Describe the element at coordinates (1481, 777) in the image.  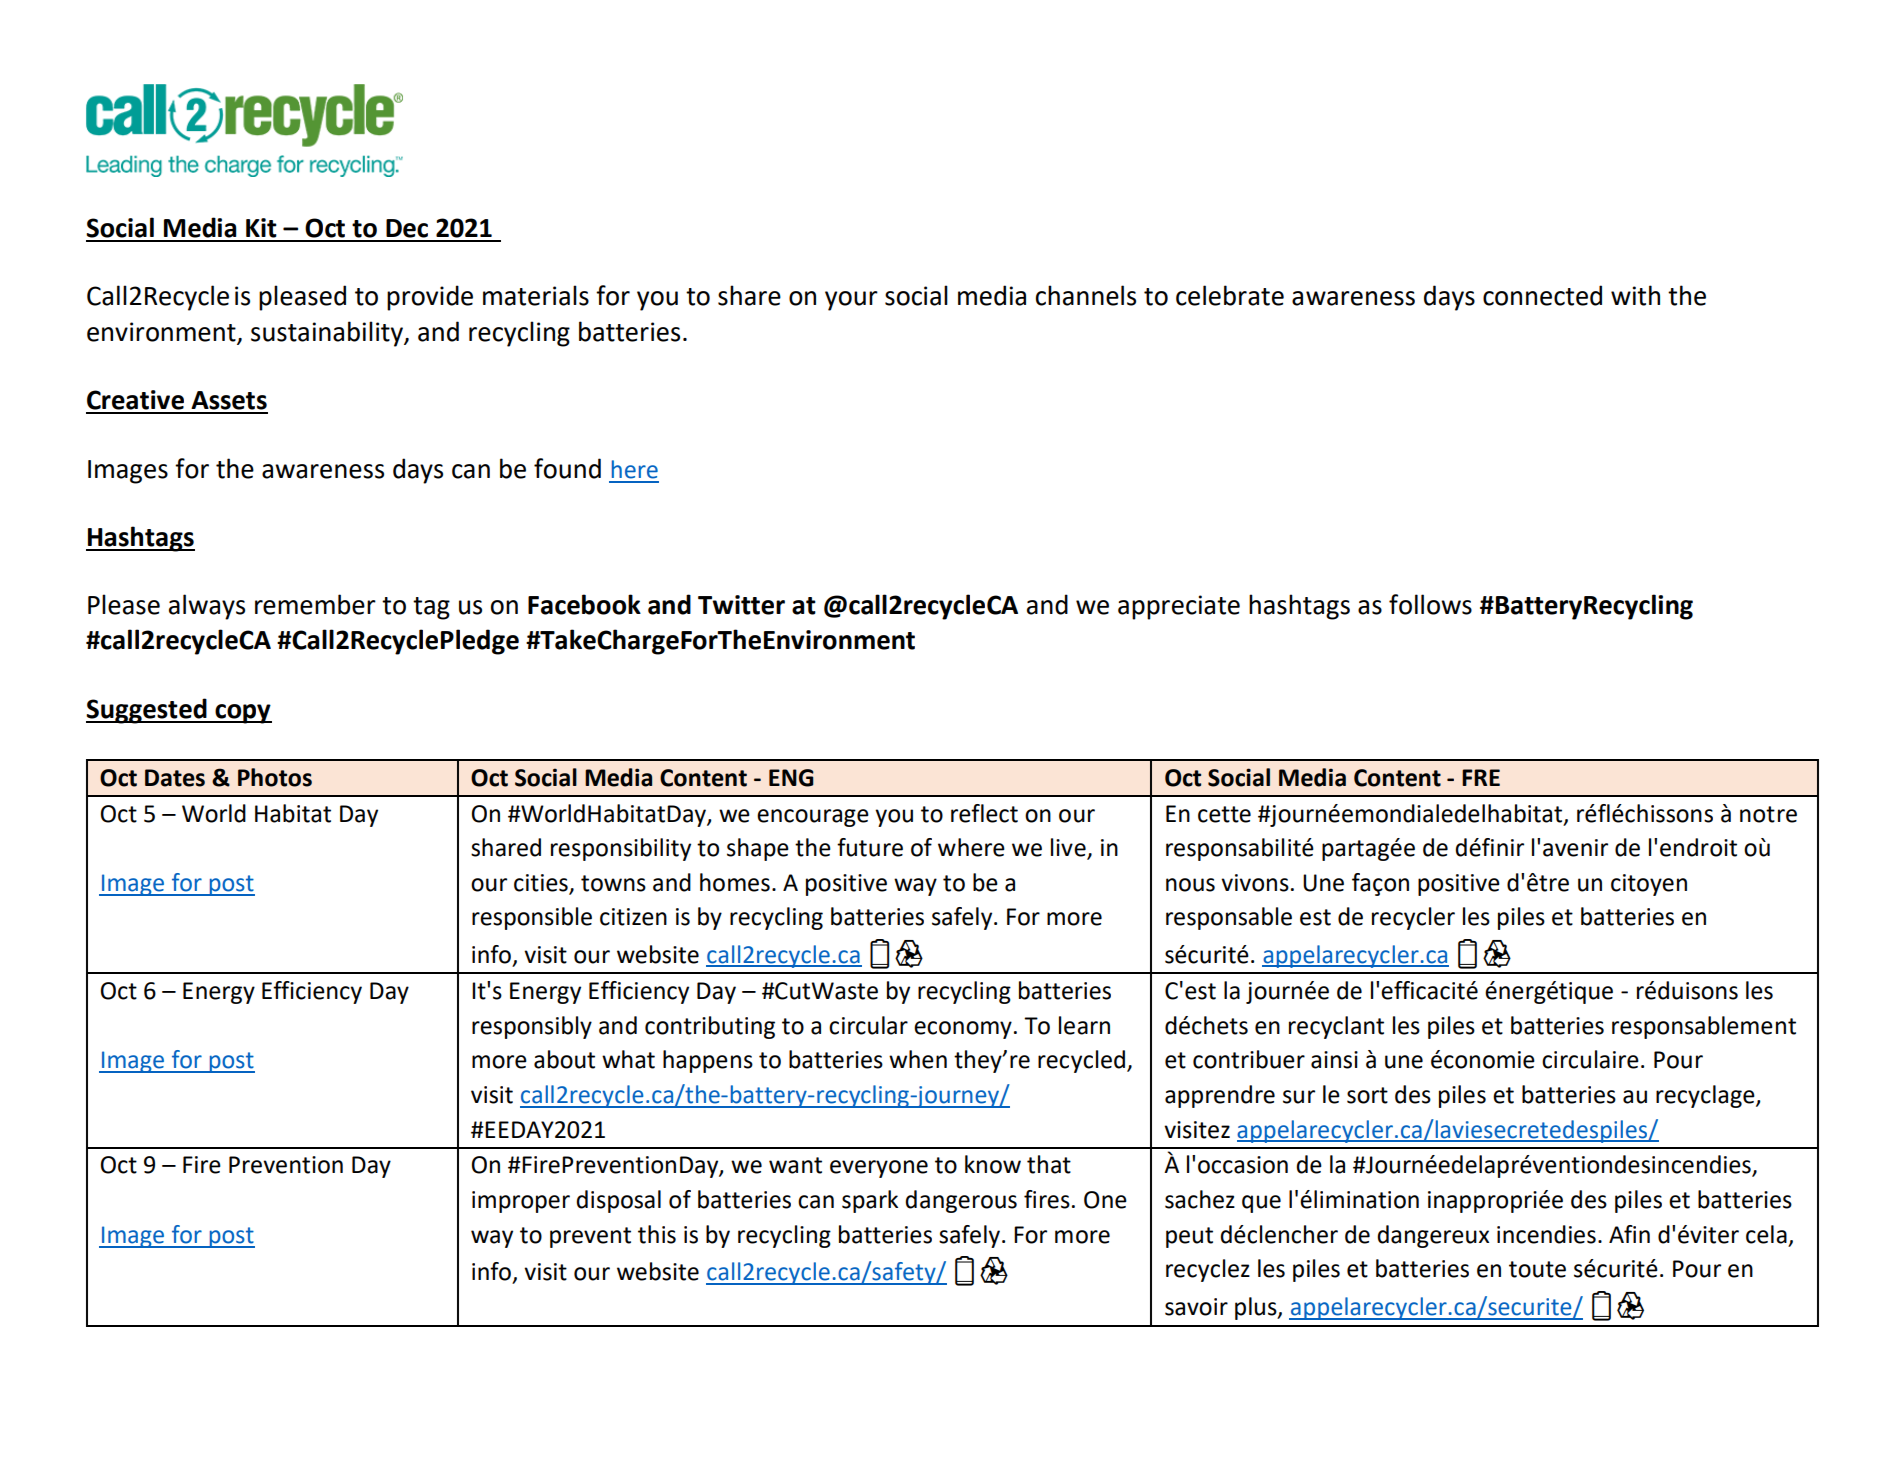
I see `FRE` at that location.
